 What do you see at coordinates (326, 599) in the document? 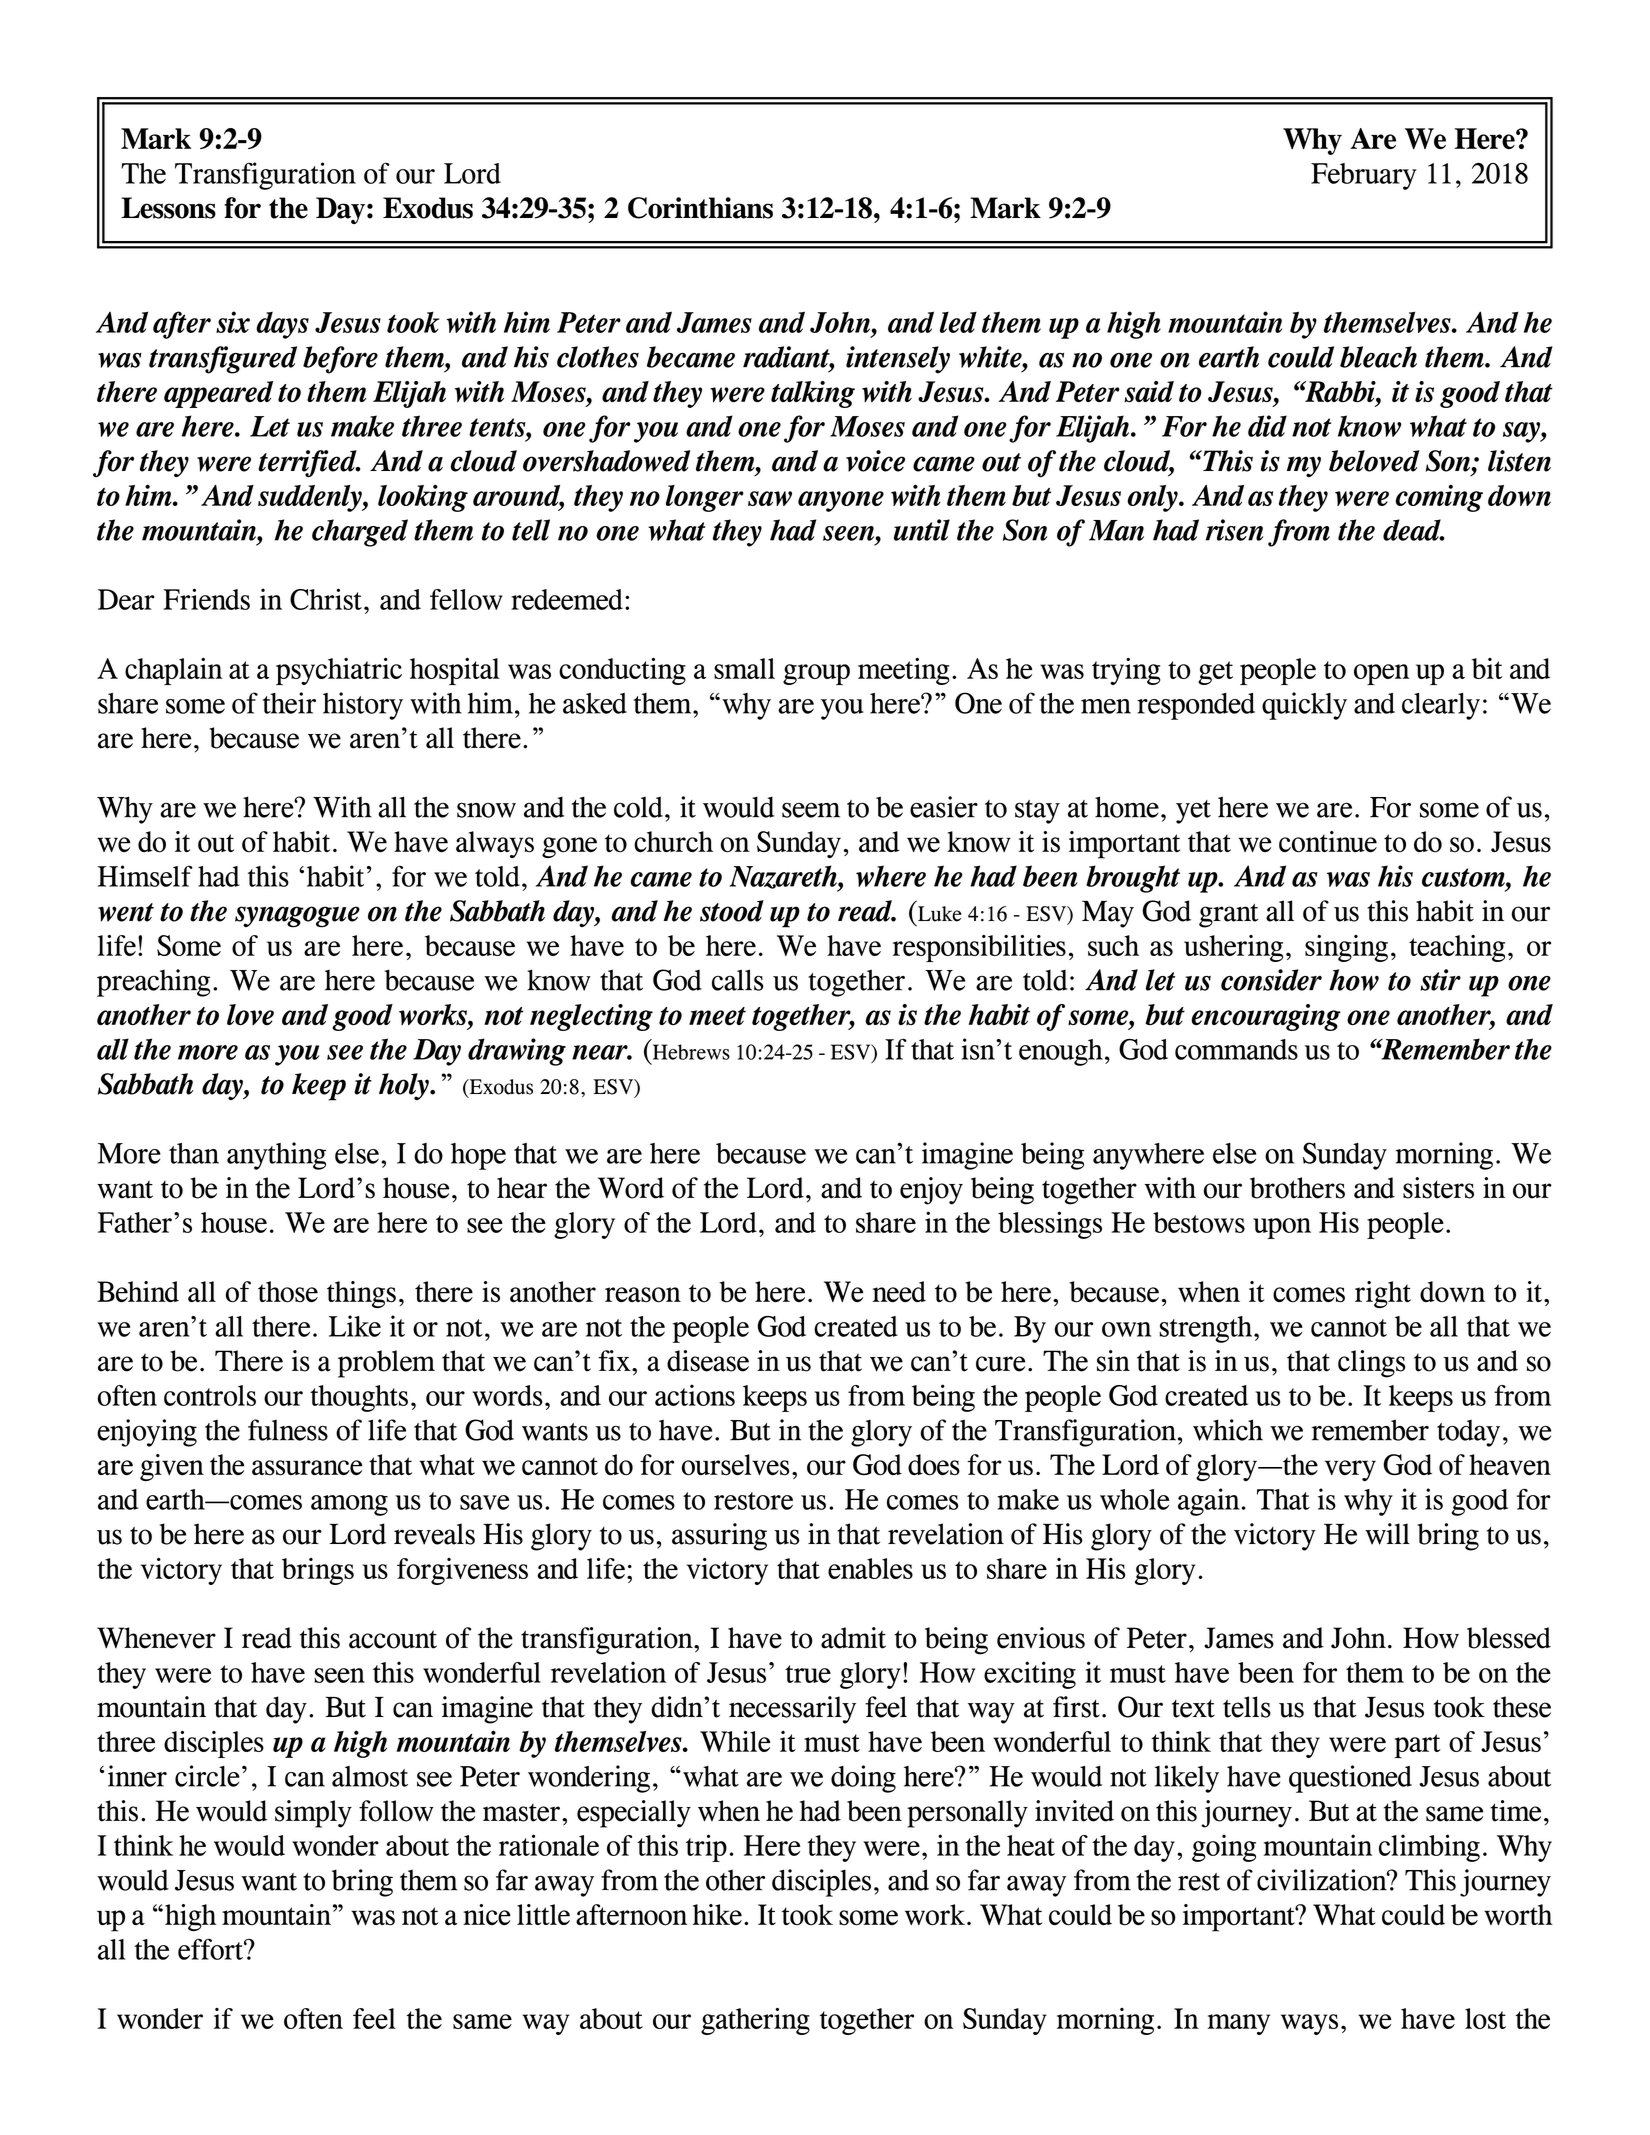
I see `Christ` at bounding box center [326, 599].
